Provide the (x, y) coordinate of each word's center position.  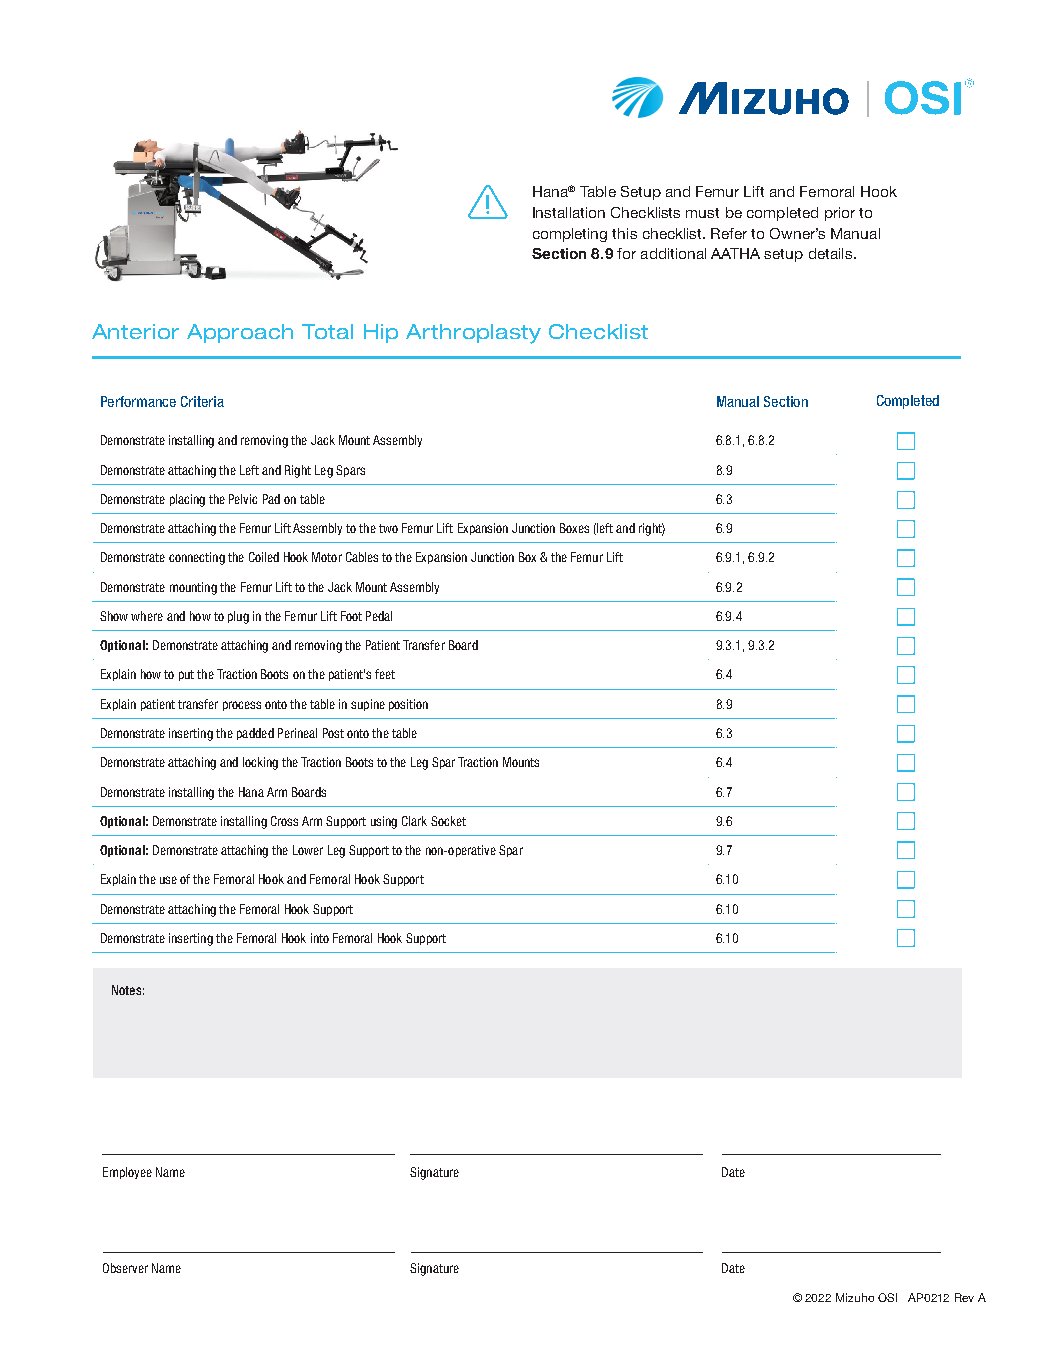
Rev (964, 1297)
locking (260, 763)
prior (840, 214)
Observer (125, 1268)
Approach (240, 333)
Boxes (574, 528)
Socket (448, 821)
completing (570, 235)
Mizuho (855, 1297)
